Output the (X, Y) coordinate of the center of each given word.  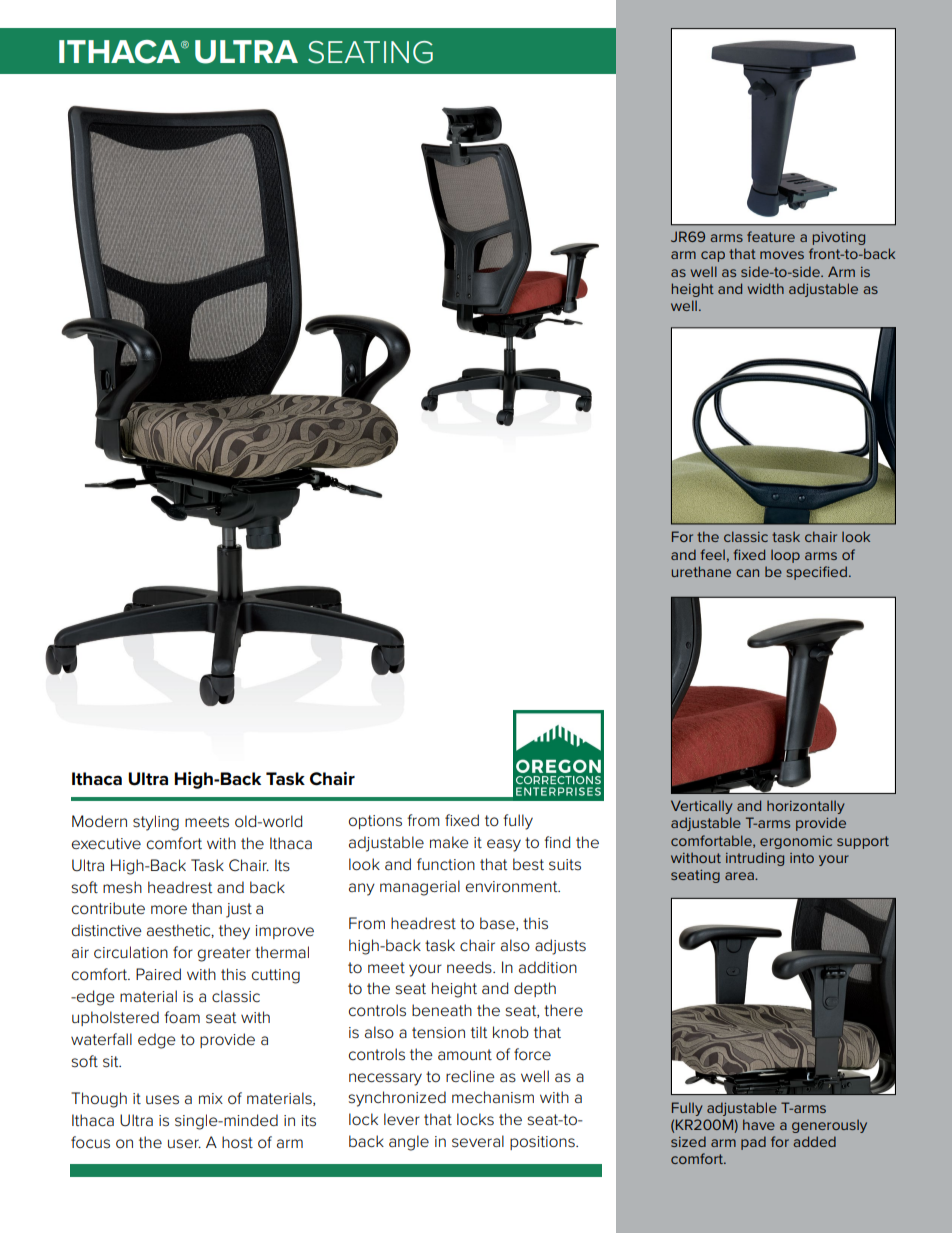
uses (162, 1100)
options (375, 822)
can (747, 573)
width (766, 288)
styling (156, 823)
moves (782, 255)
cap (713, 256)
